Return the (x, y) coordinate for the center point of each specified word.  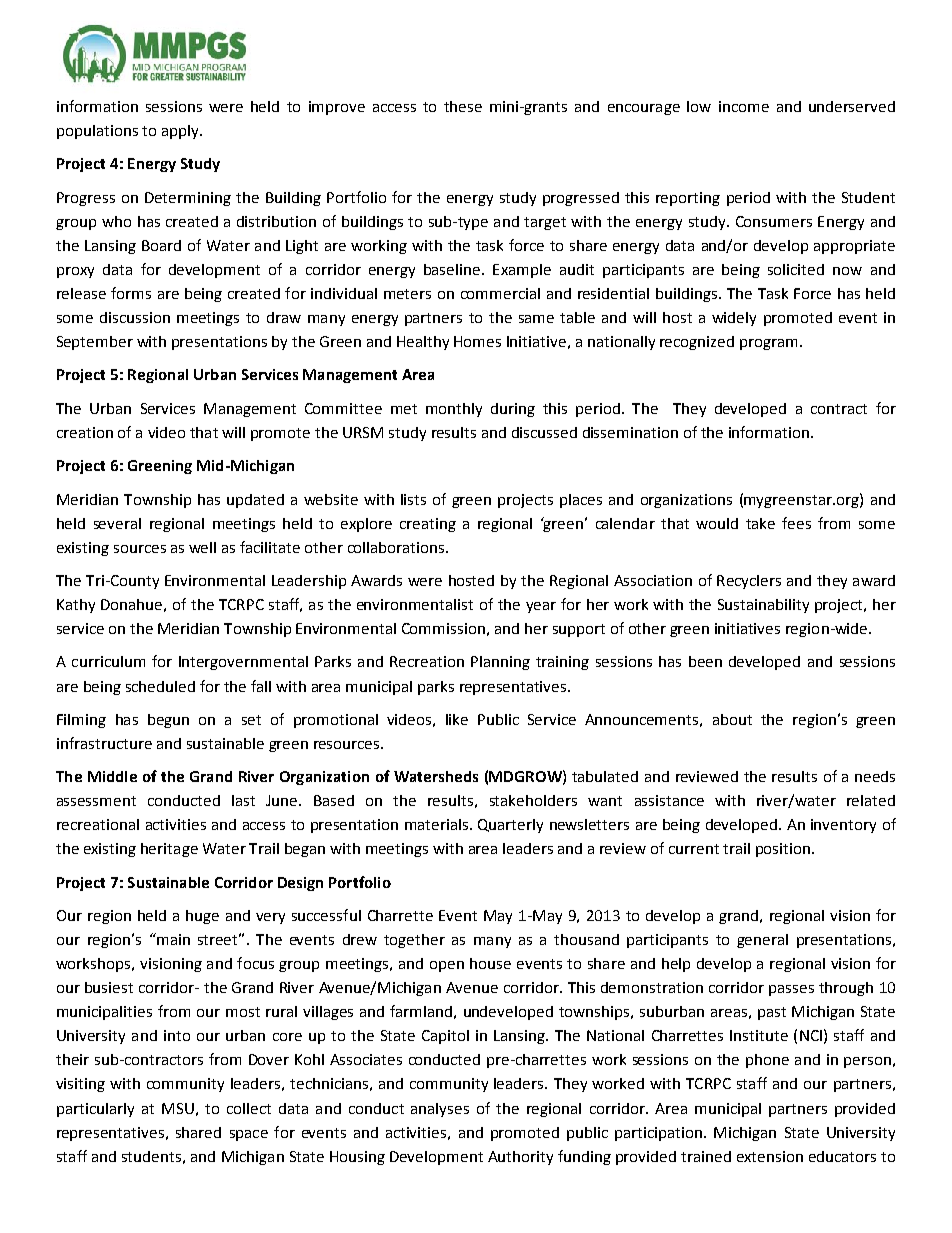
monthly (454, 410)
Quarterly (510, 826)
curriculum (108, 661)
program (768, 344)
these (463, 106)
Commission (443, 628)
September (95, 343)
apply (181, 132)
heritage (169, 850)
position (783, 850)
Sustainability (763, 606)
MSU (178, 1108)
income (744, 106)
